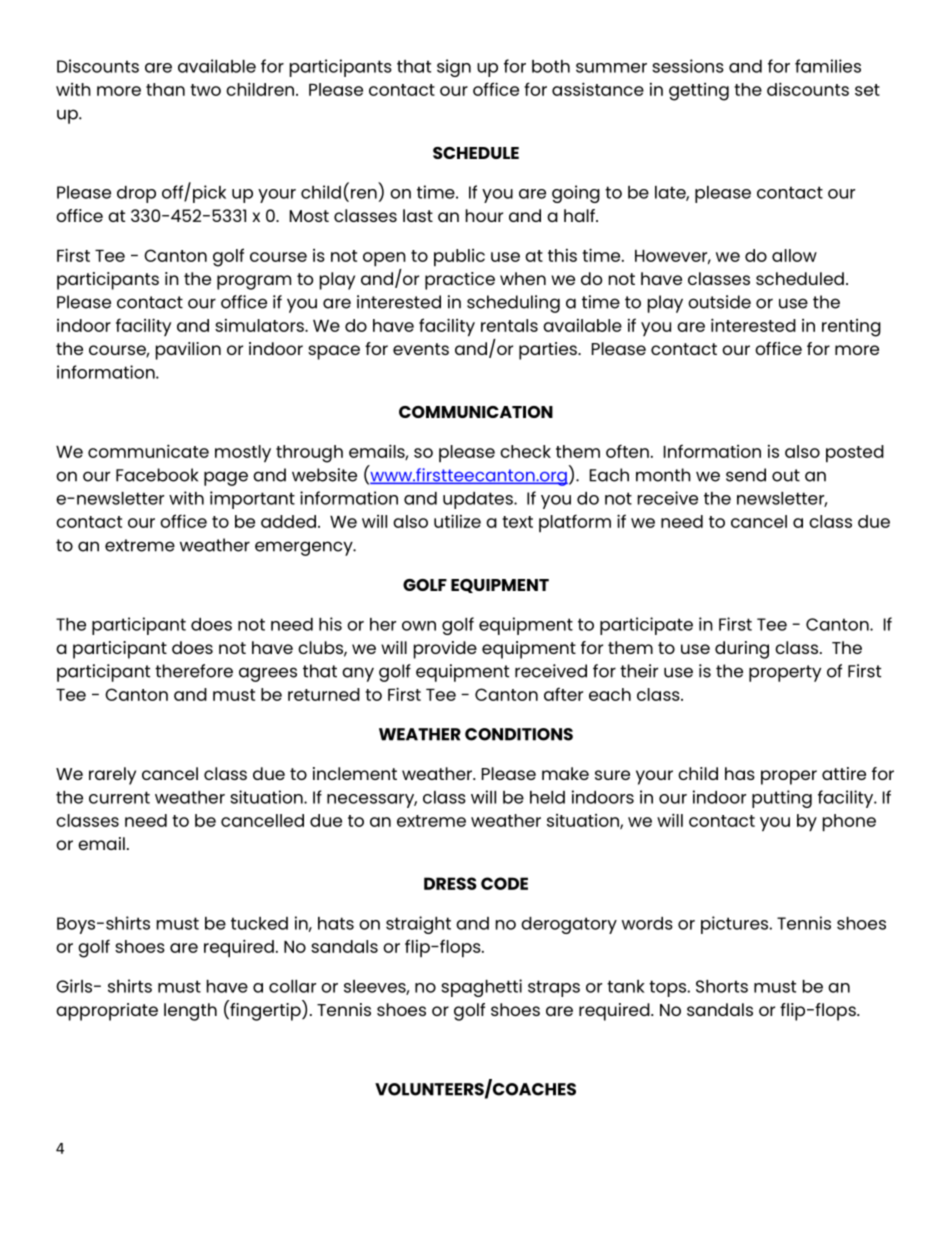 The height and width of the image is (1233, 952). I want to click on two, so click(205, 90).
